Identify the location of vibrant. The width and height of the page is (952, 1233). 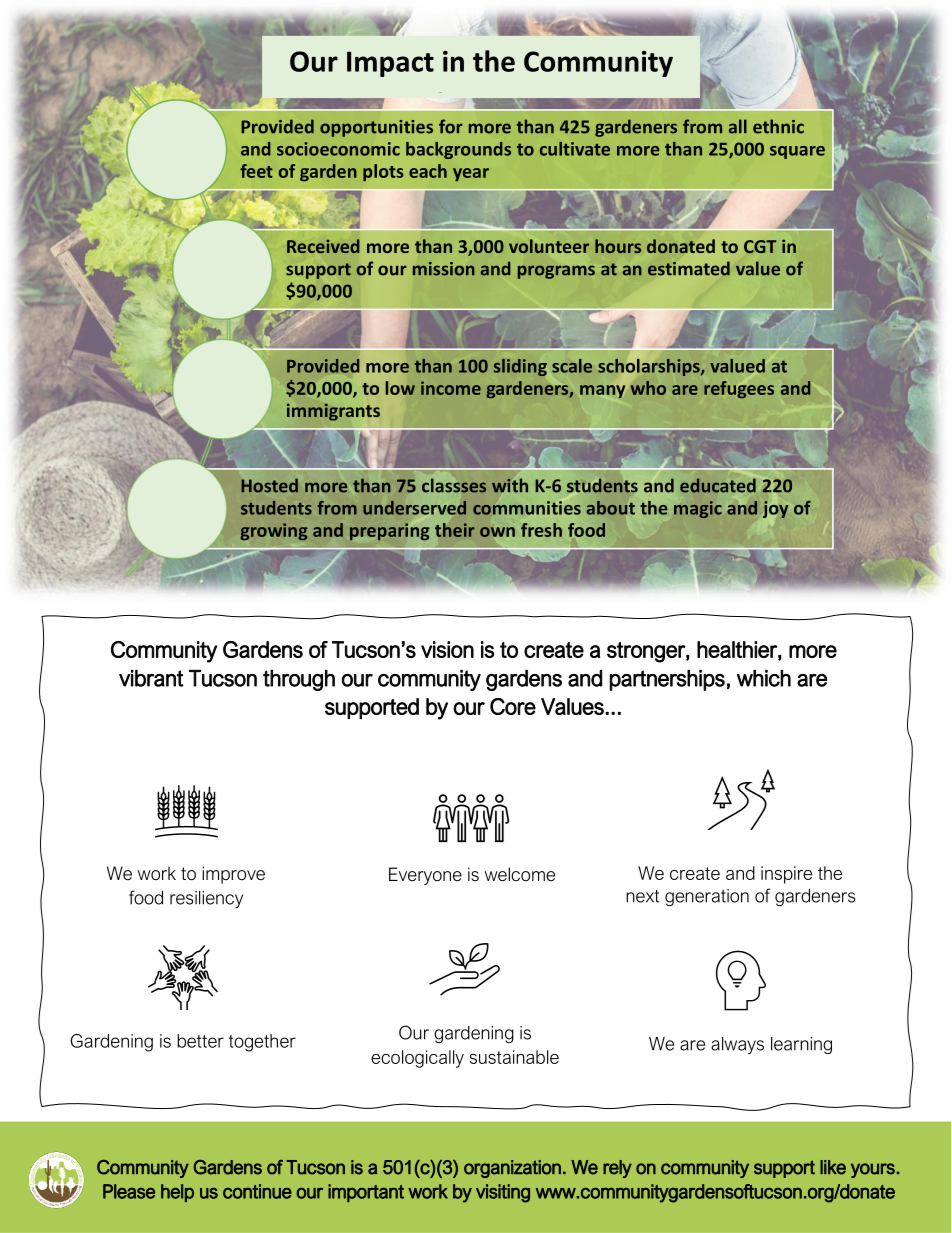
(151, 678).
